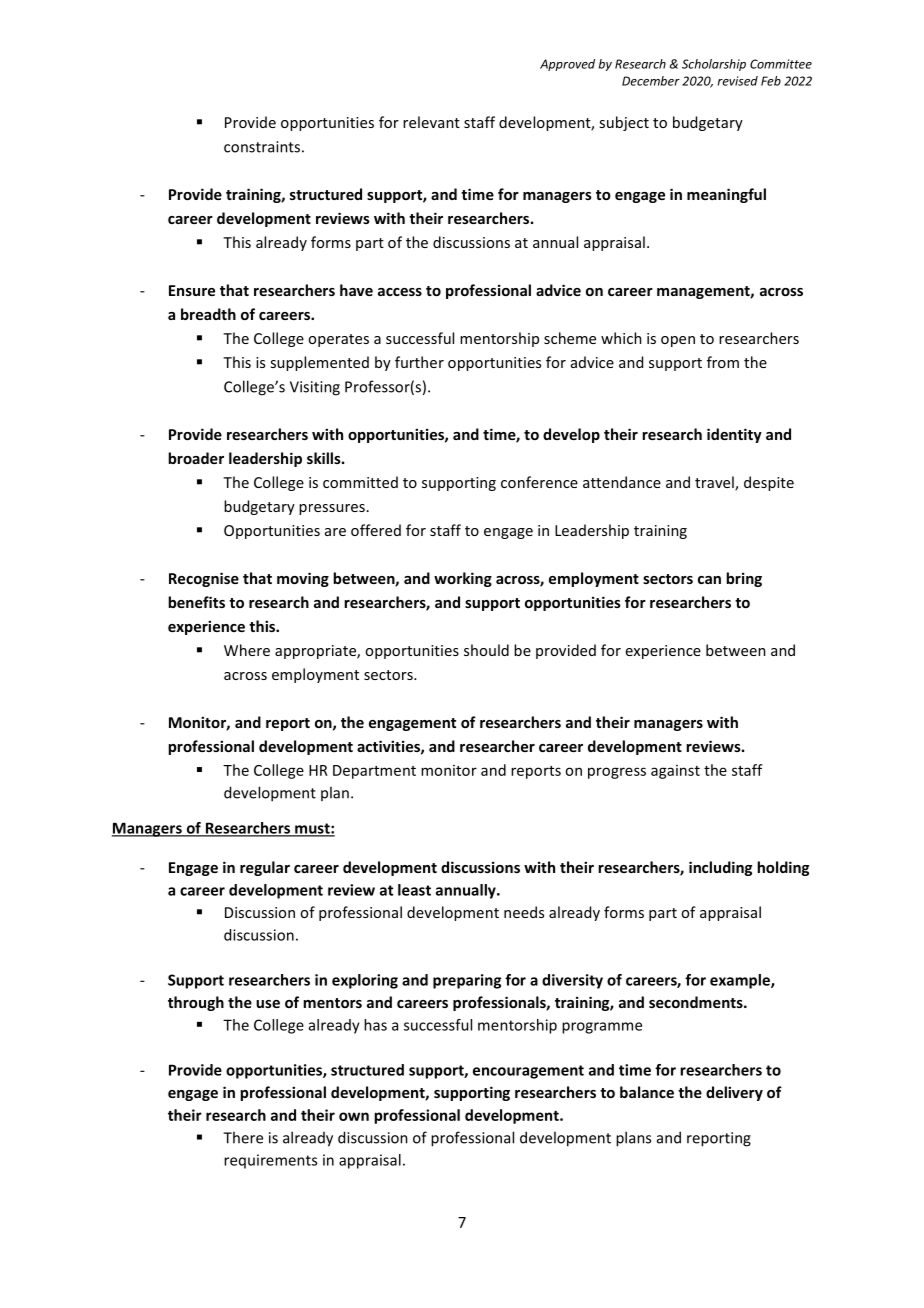 This screenshot has height=1308, width=924. I want to click on encouragement, so click(528, 1072).
